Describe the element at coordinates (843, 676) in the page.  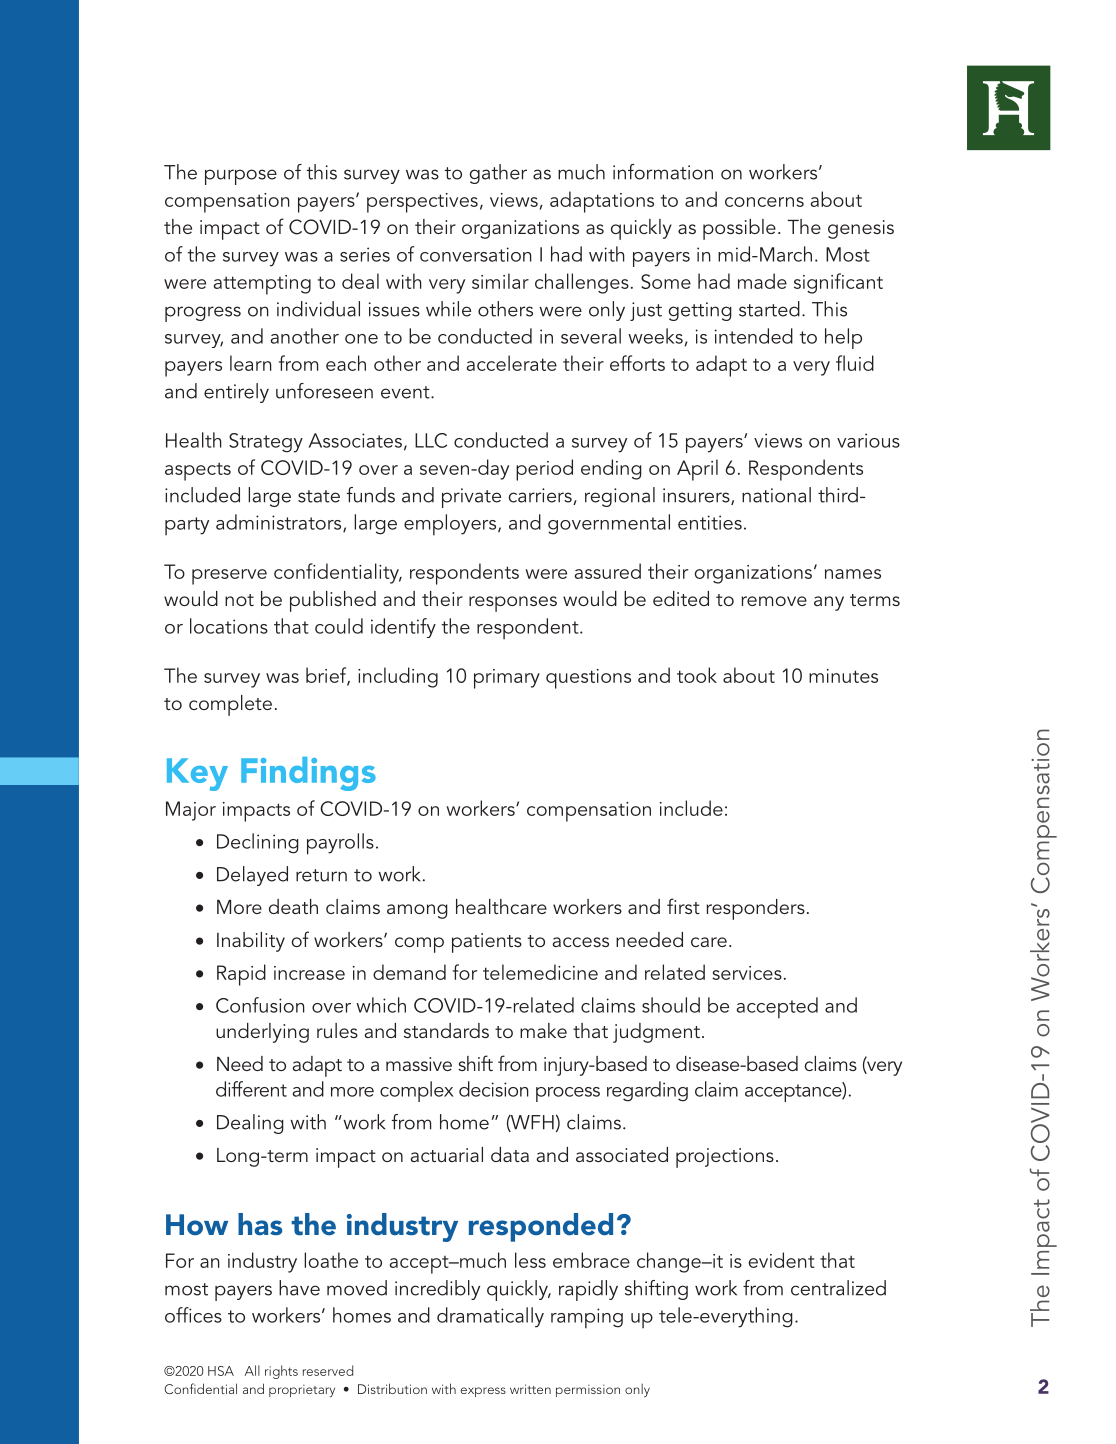
I see `minutes` at that location.
